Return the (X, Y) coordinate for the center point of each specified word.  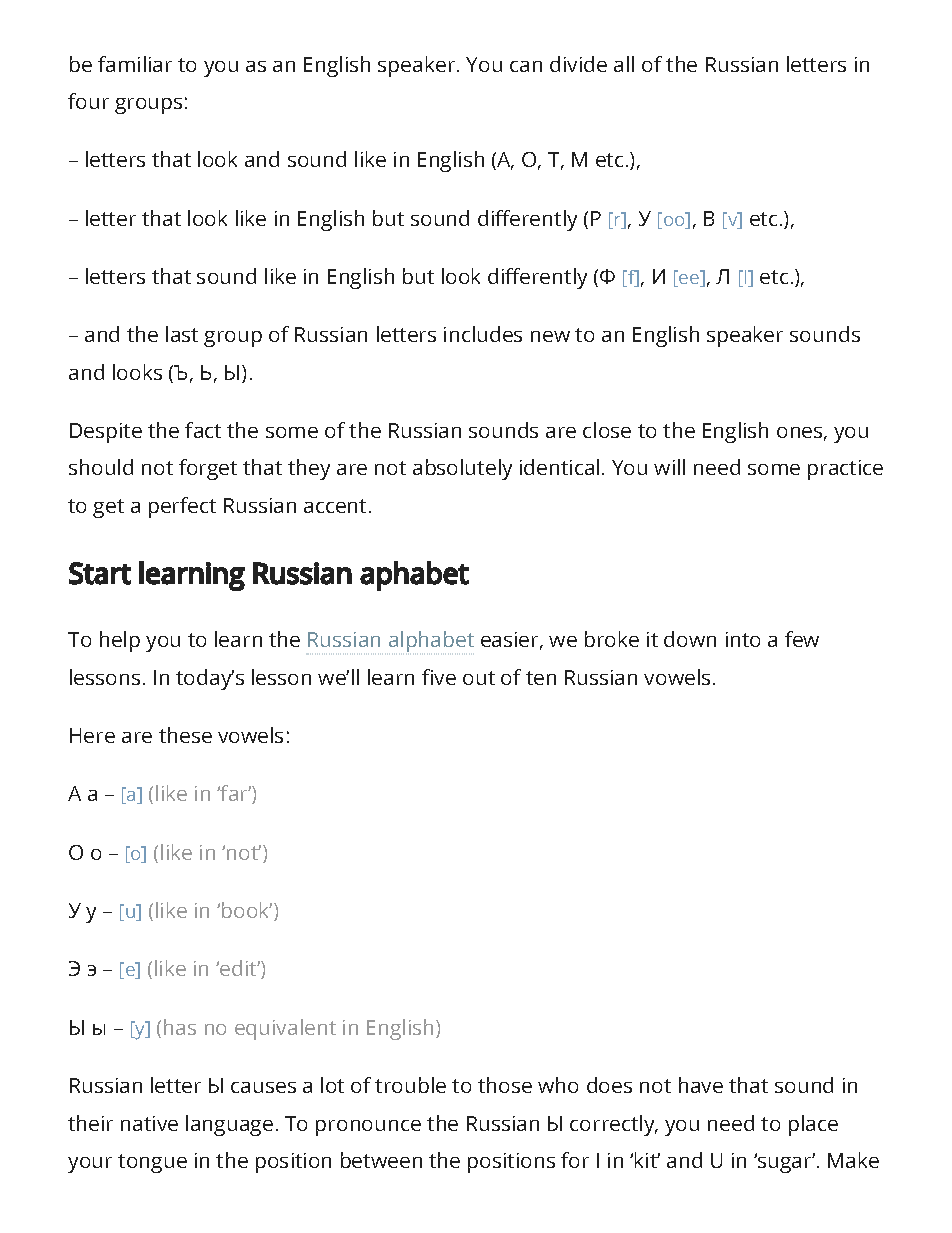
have (701, 1085)
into (743, 639)
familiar (135, 64)
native (149, 1123)
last (182, 334)
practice (845, 470)
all (624, 64)
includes (483, 334)
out (479, 678)
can (526, 66)
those (505, 1085)
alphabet (431, 641)
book (247, 910)
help (120, 641)
